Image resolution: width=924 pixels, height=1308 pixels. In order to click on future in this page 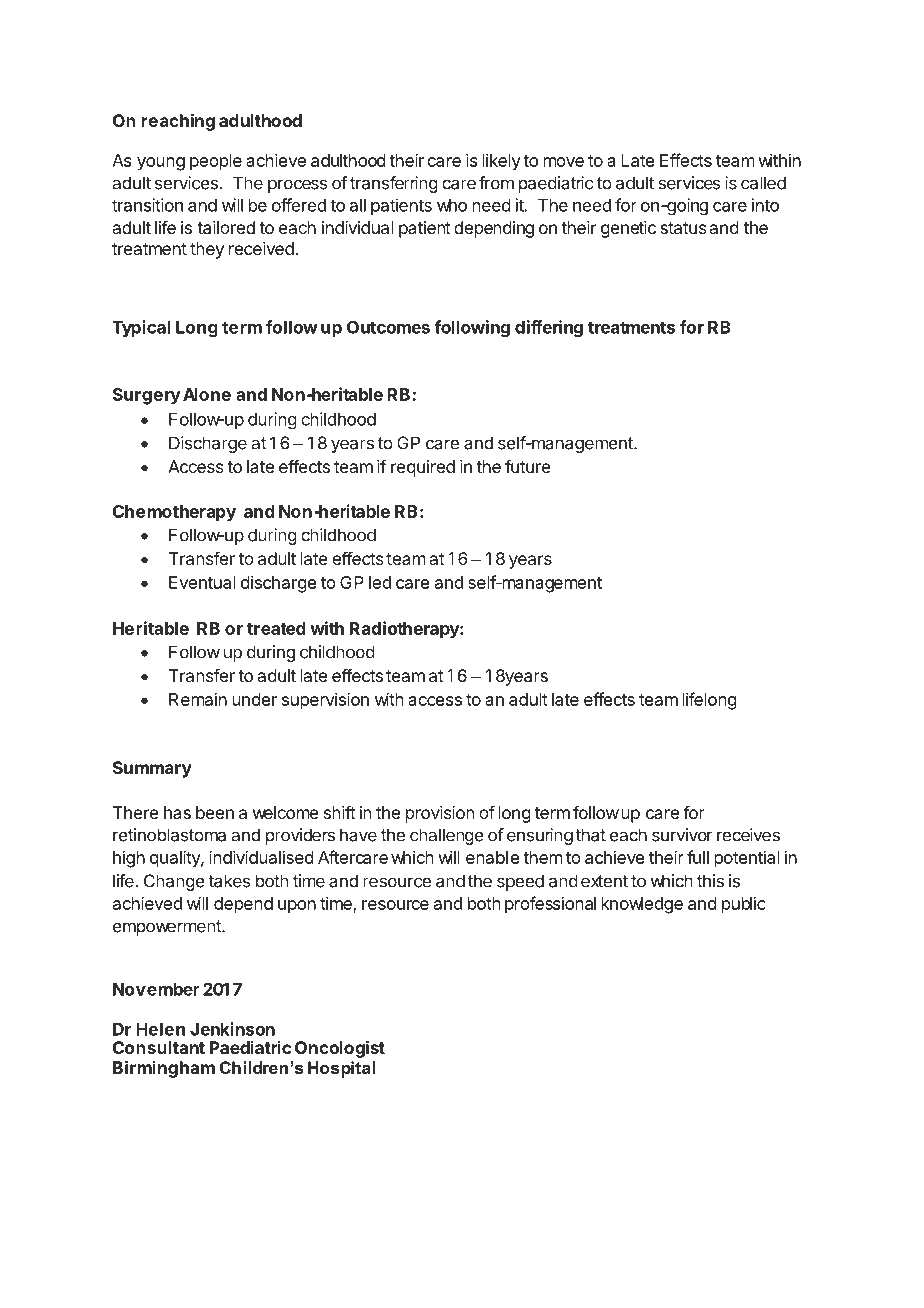, I will do `click(528, 466)`.
